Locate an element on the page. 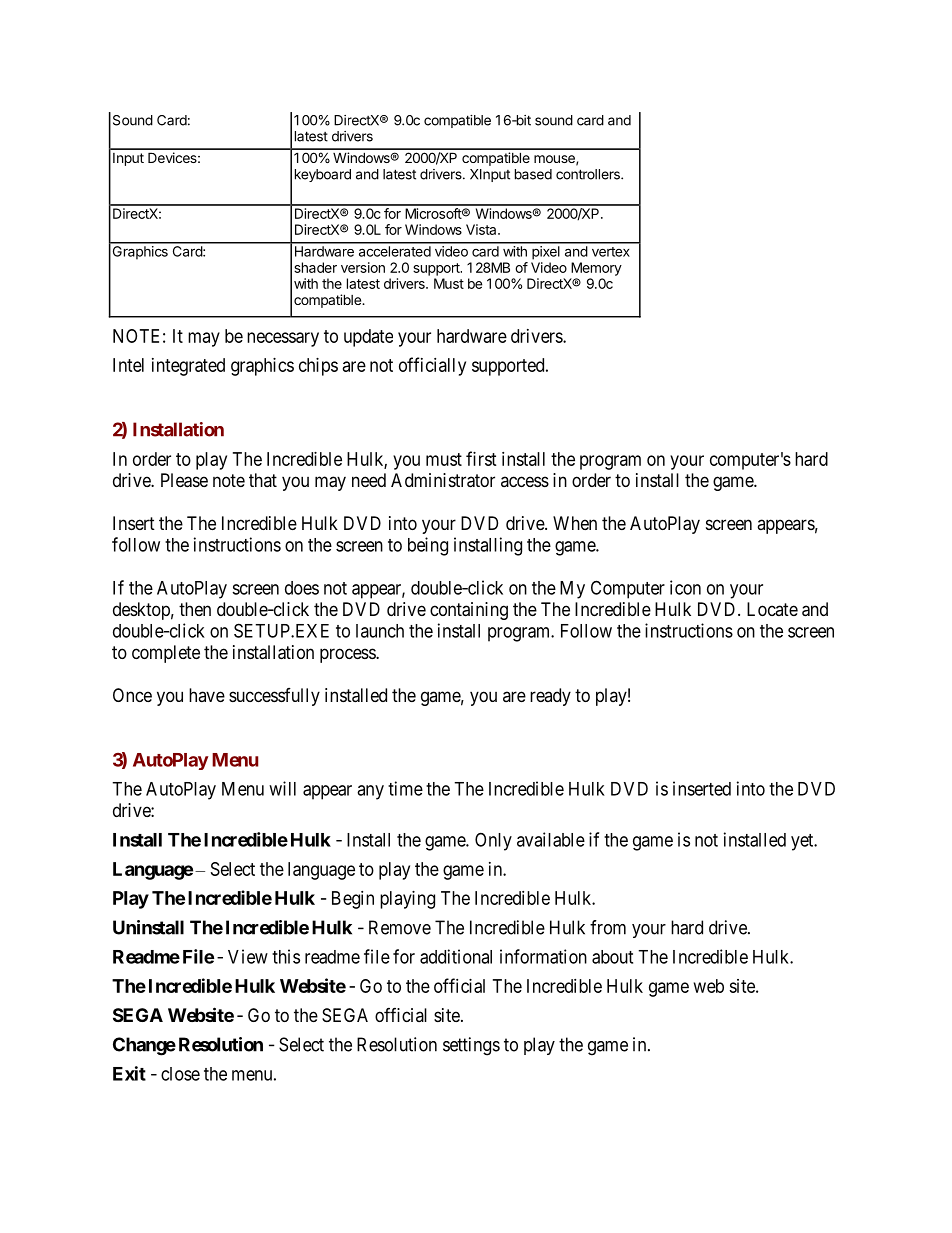 The width and height of the image is (952, 1233). will is located at coordinates (282, 788).
